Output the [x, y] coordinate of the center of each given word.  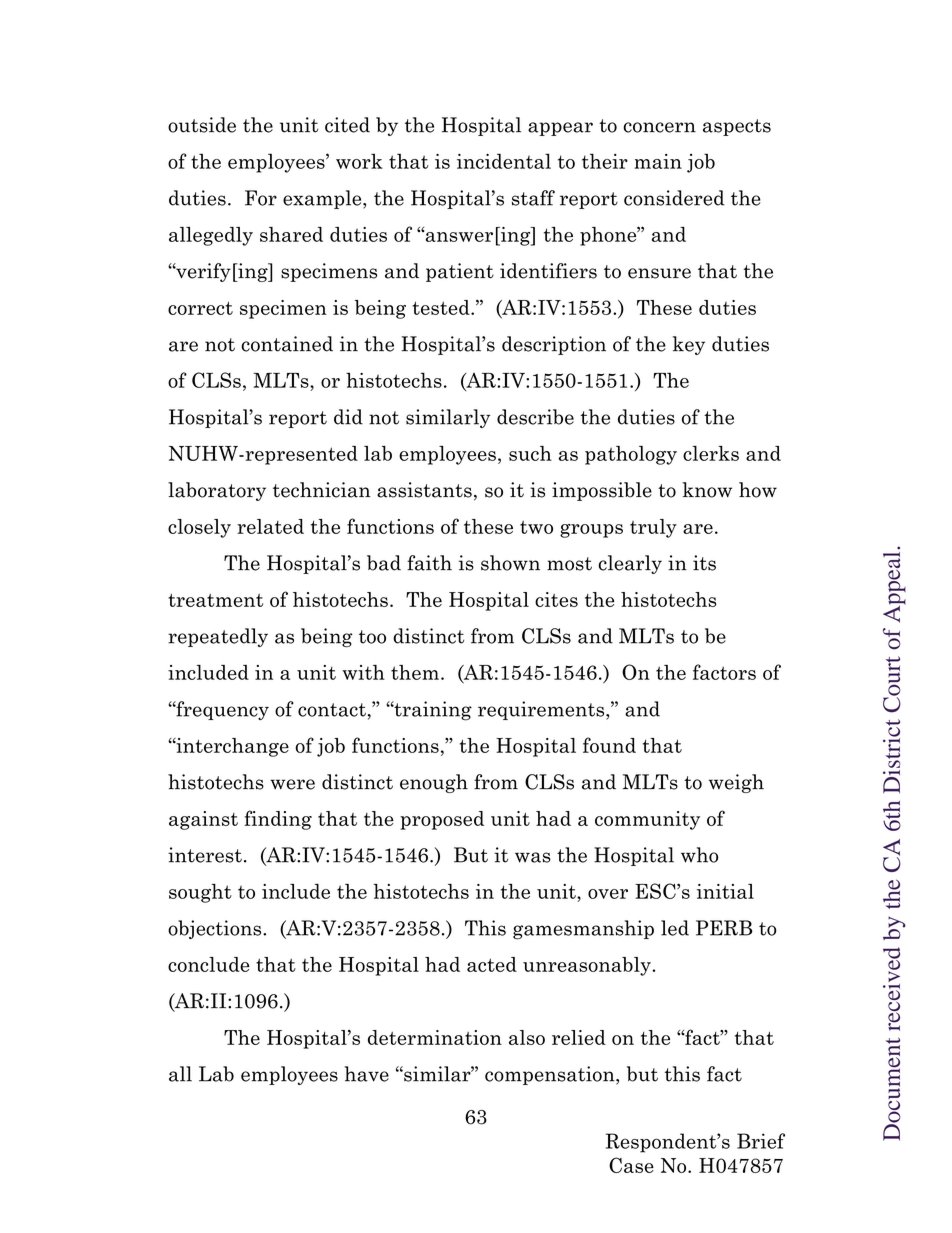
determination [435, 1037]
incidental [504, 161]
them [415, 672]
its [704, 563]
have [367, 1074]
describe [535, 417]
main [658, 161]
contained [287, 344]
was [533, 857]
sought [200, 893]
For [261, 198]
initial [725, 891]
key [689, 345]
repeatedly [218, 637]
